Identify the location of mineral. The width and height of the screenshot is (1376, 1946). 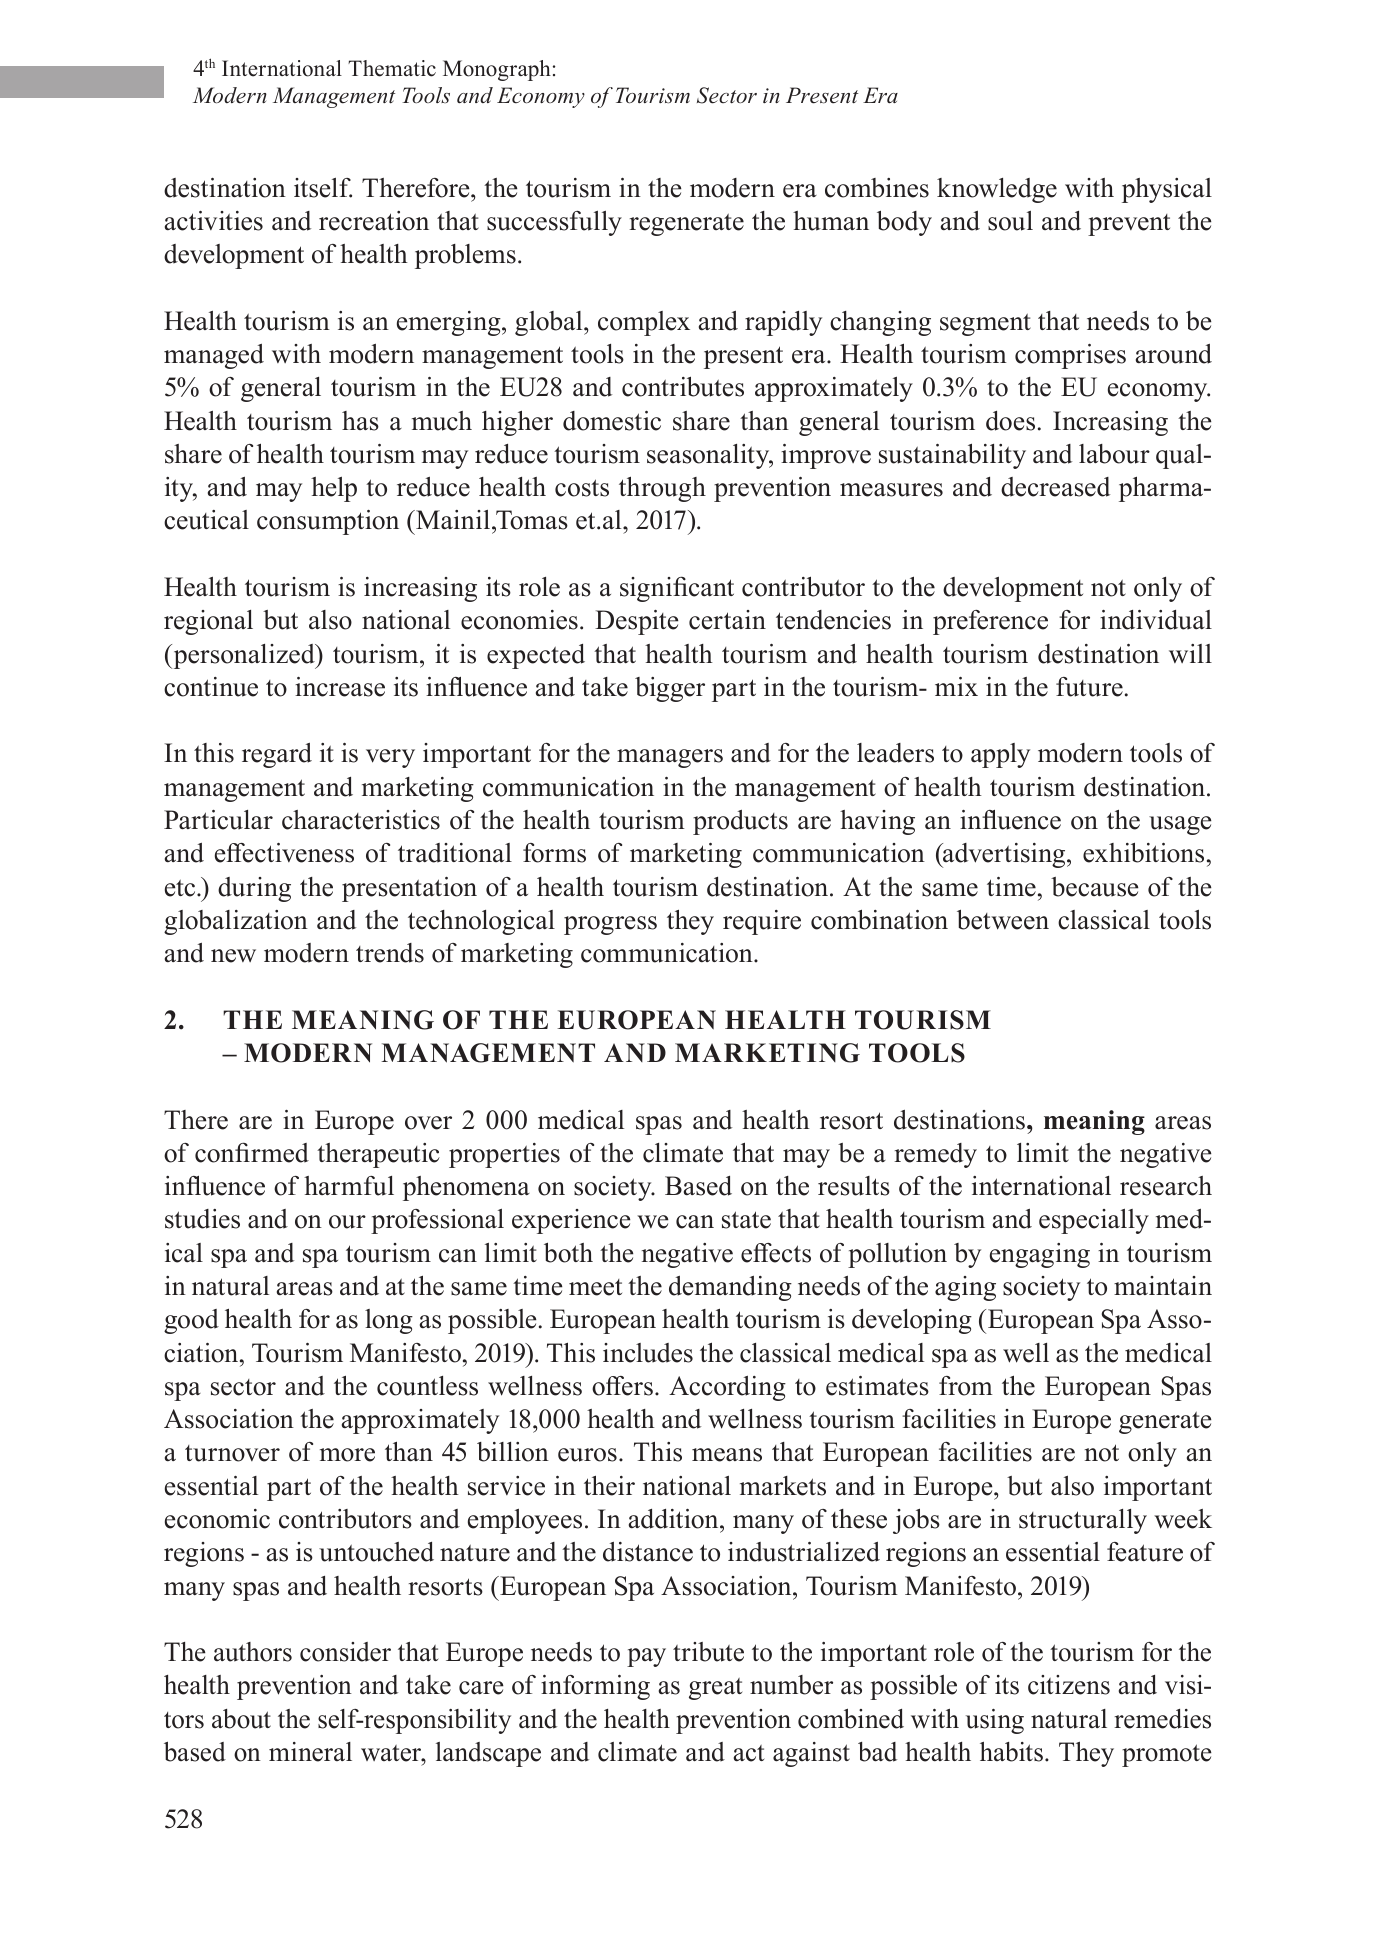
(310, 1752).
